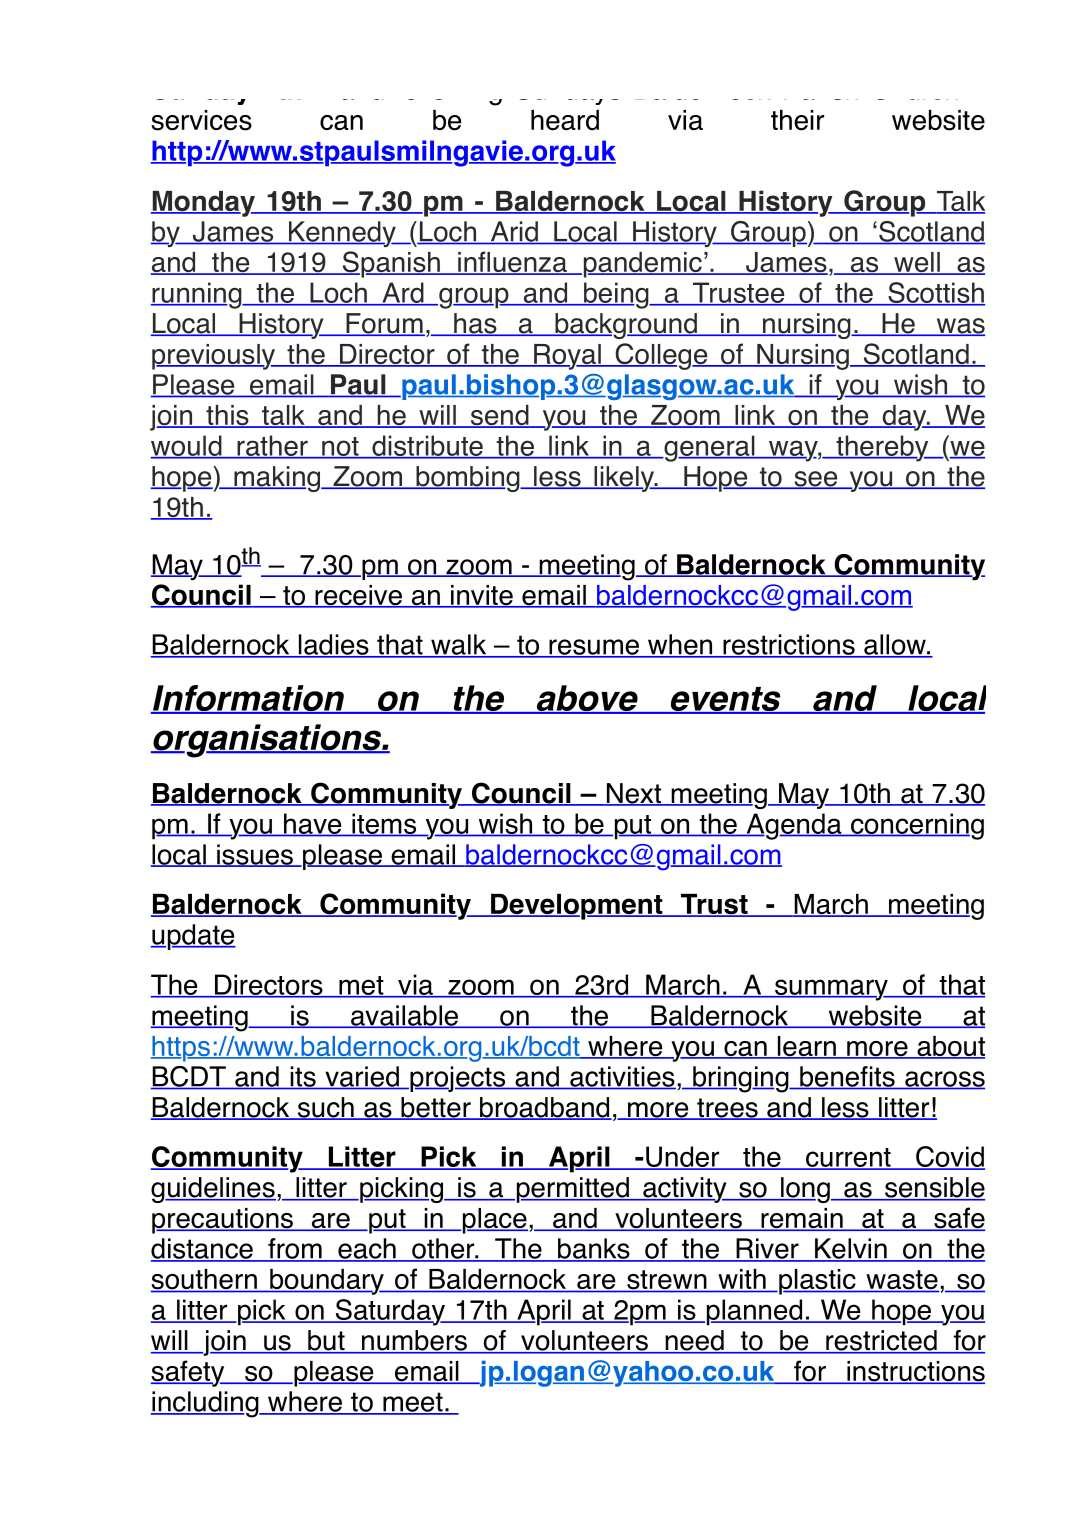 This screenshot has height=1533, width=1084. Describe the element at coordinates (882, 448) in the screenshot. I see `thereby` at that location.
